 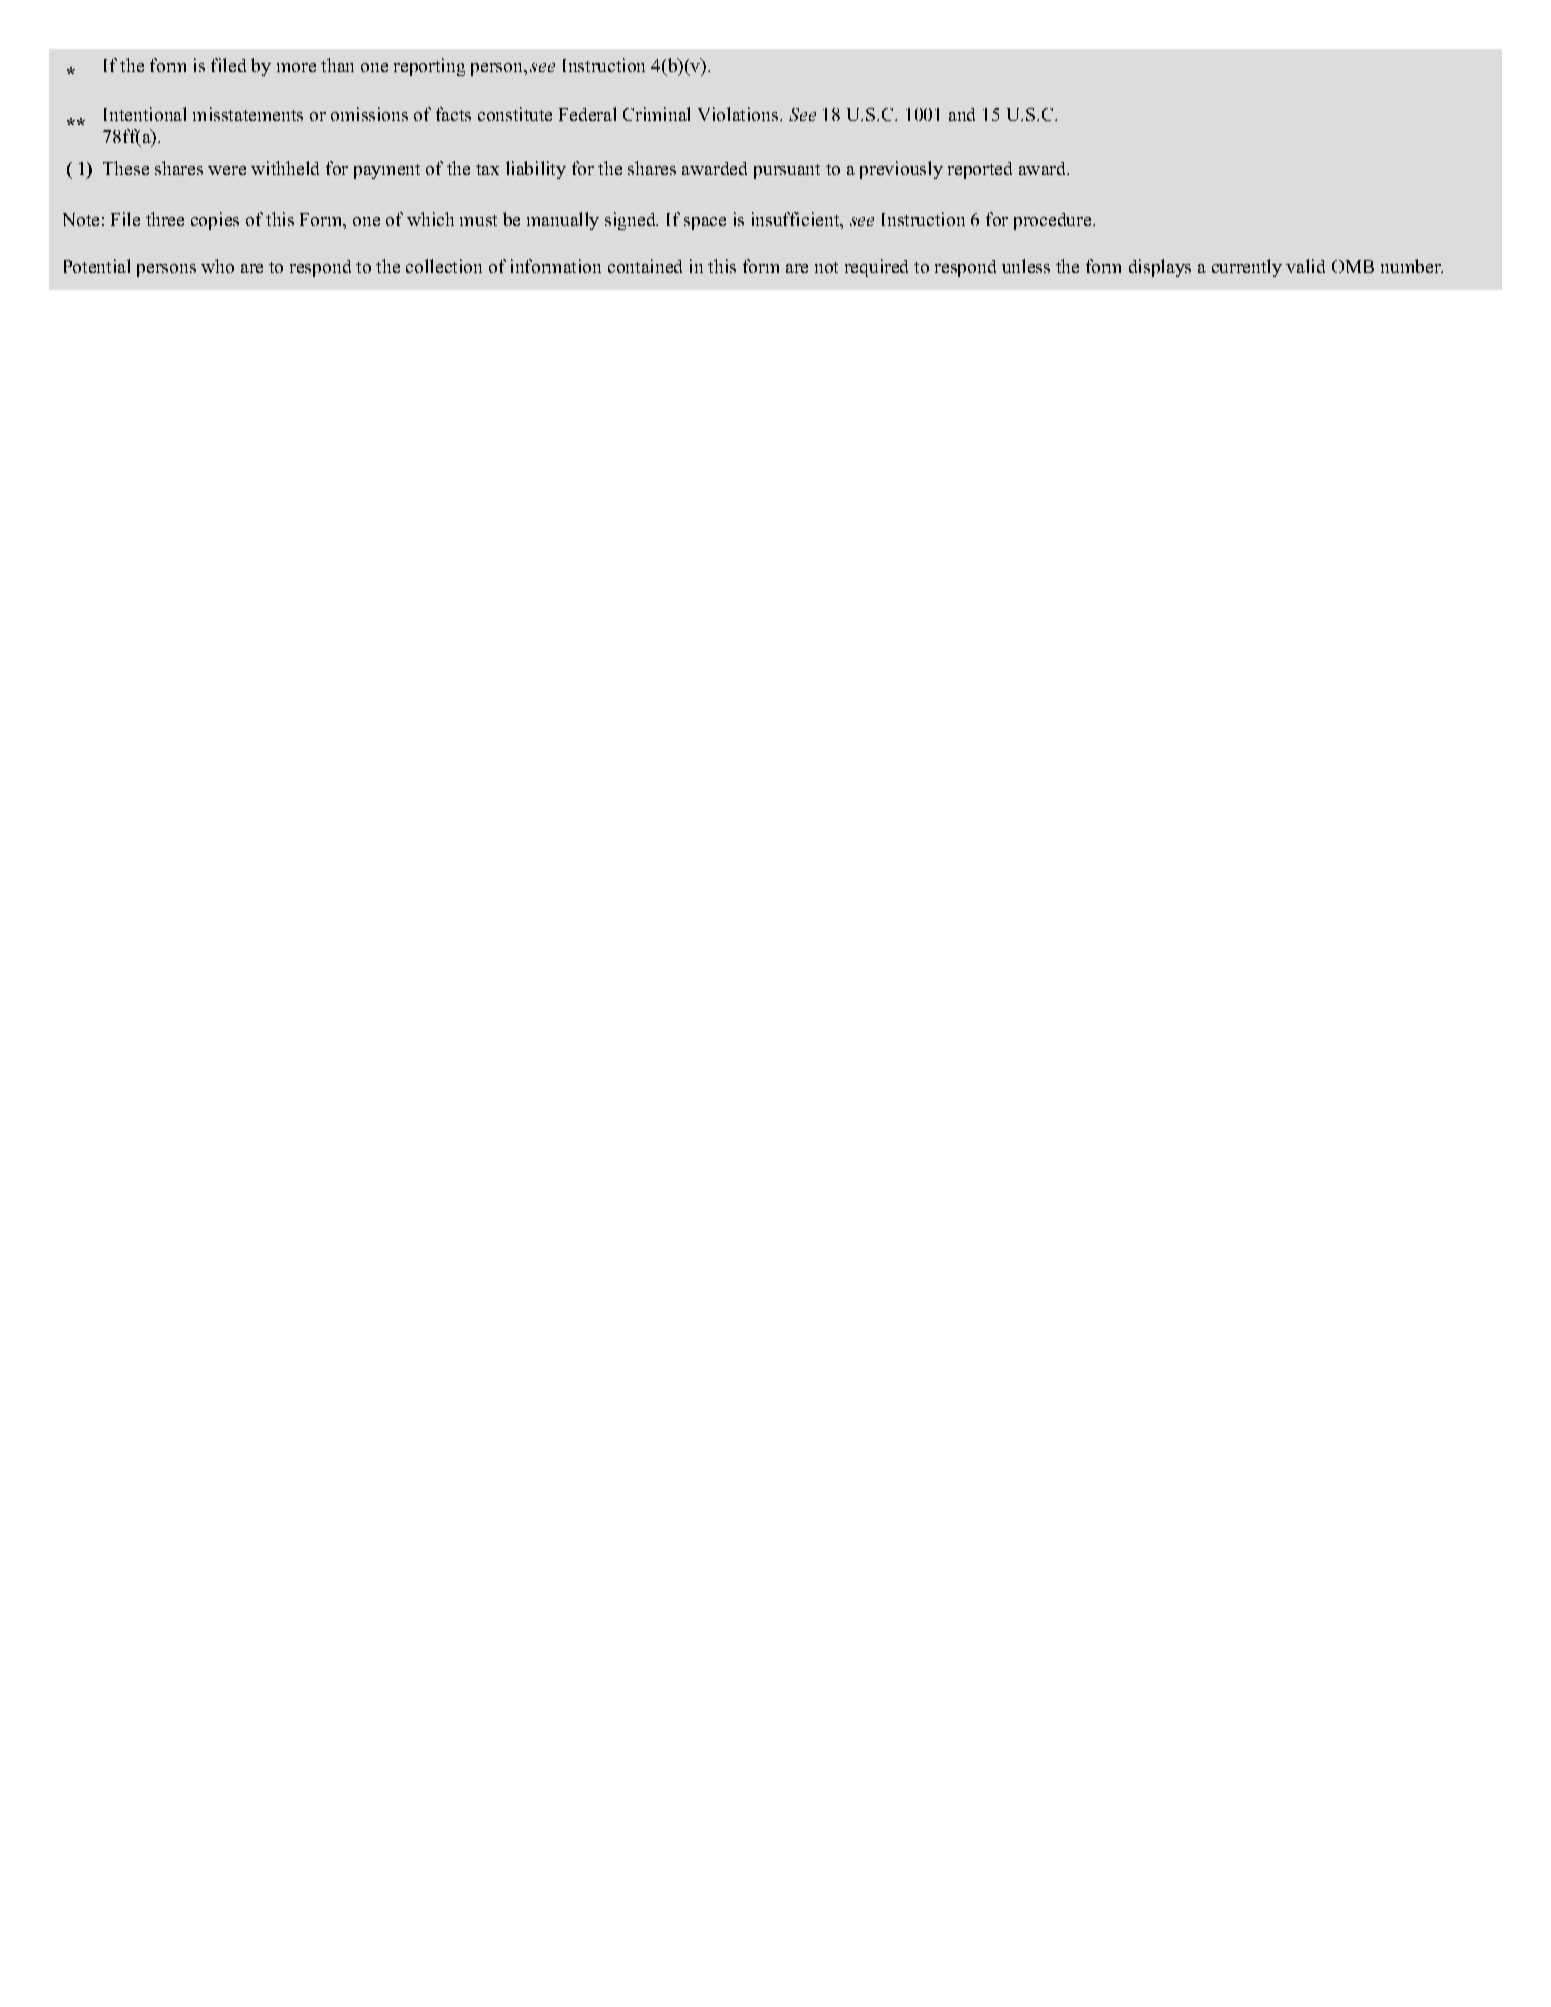 I want to click on Violations, so click(x=738, y=114).
